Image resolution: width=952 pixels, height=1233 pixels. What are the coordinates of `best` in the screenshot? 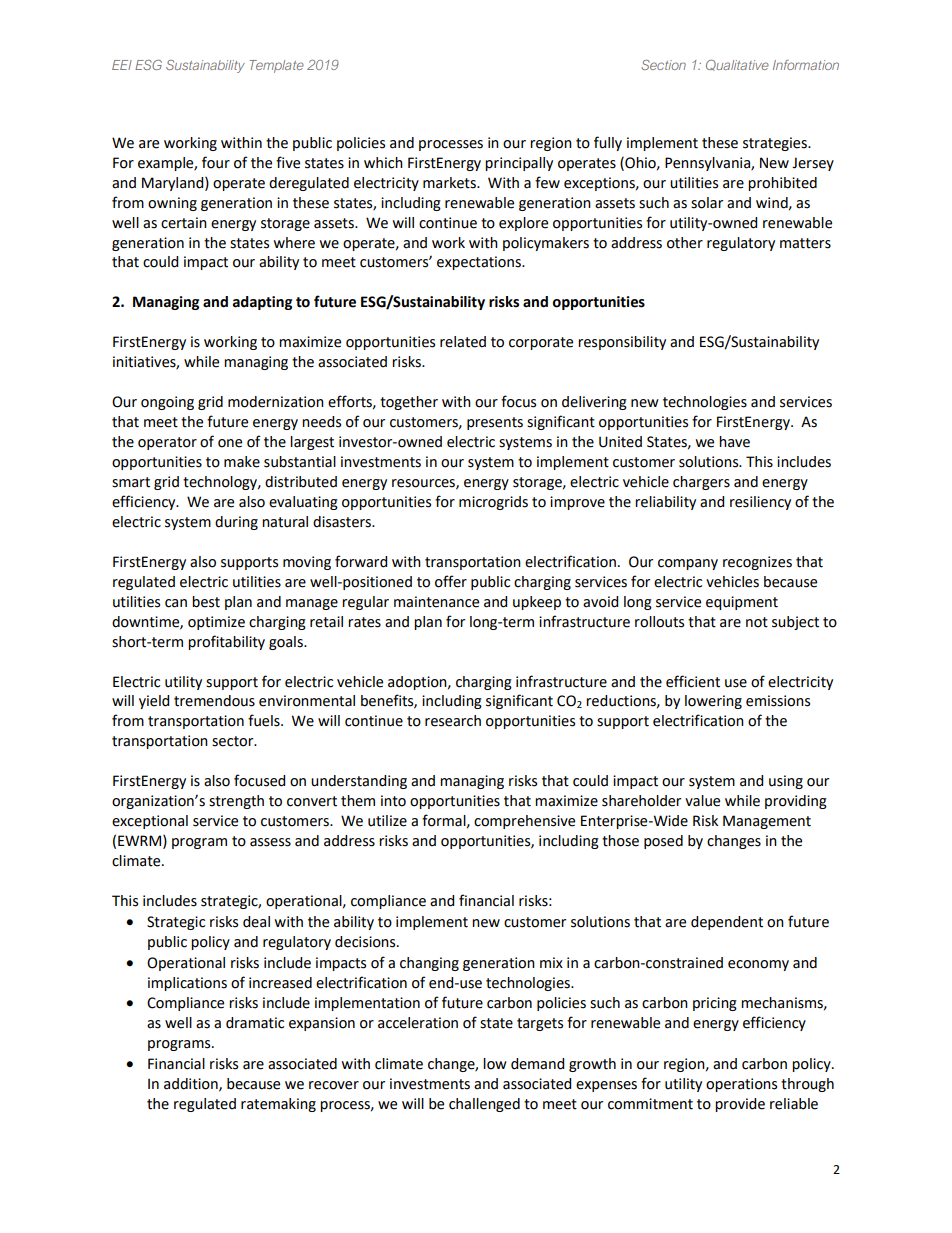 It's located at (206, 602).
